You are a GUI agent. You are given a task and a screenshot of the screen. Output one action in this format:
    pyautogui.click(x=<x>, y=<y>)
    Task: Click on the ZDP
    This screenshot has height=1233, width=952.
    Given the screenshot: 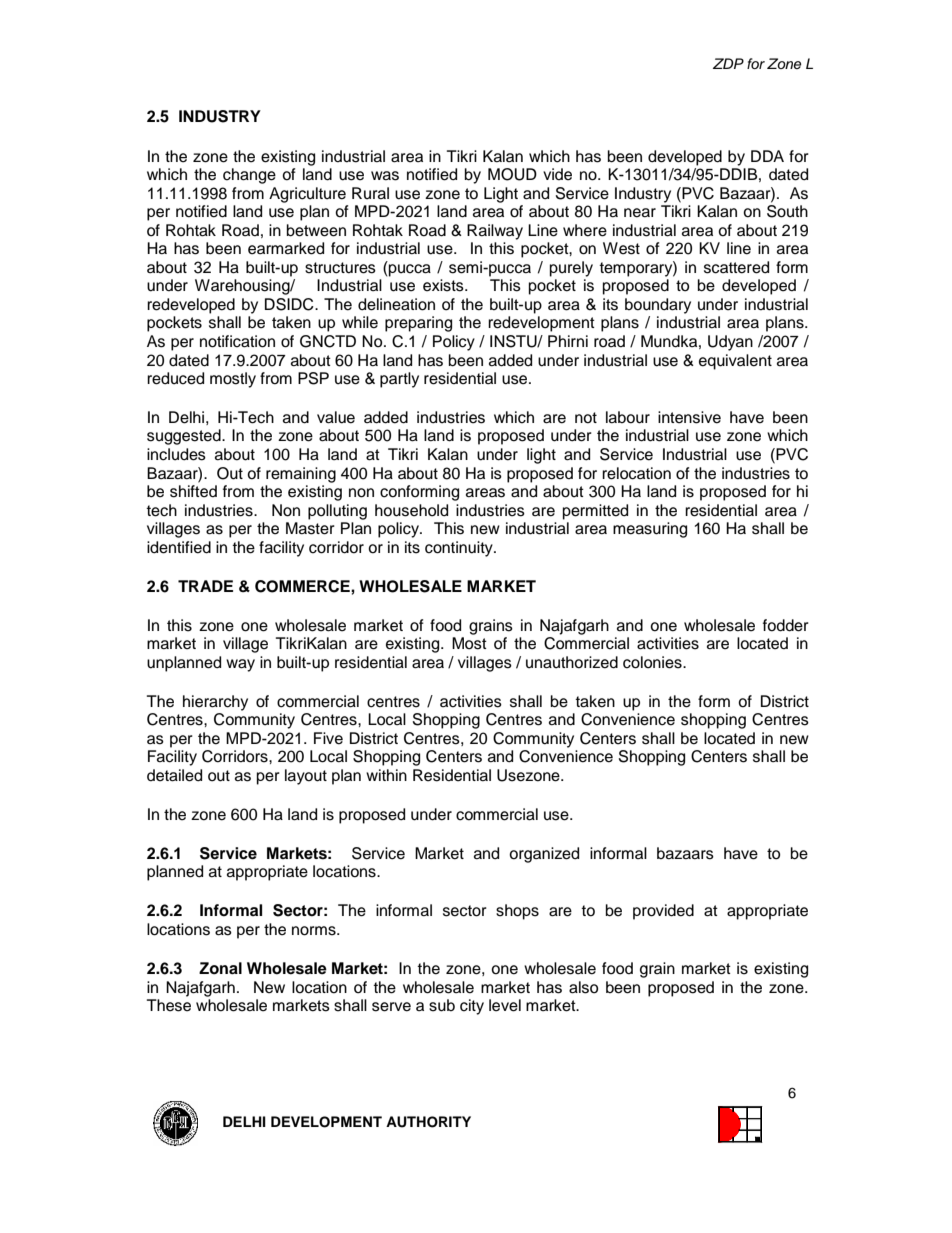 What is the action you would take?
    pyautogui.click(x=728, y=63)
